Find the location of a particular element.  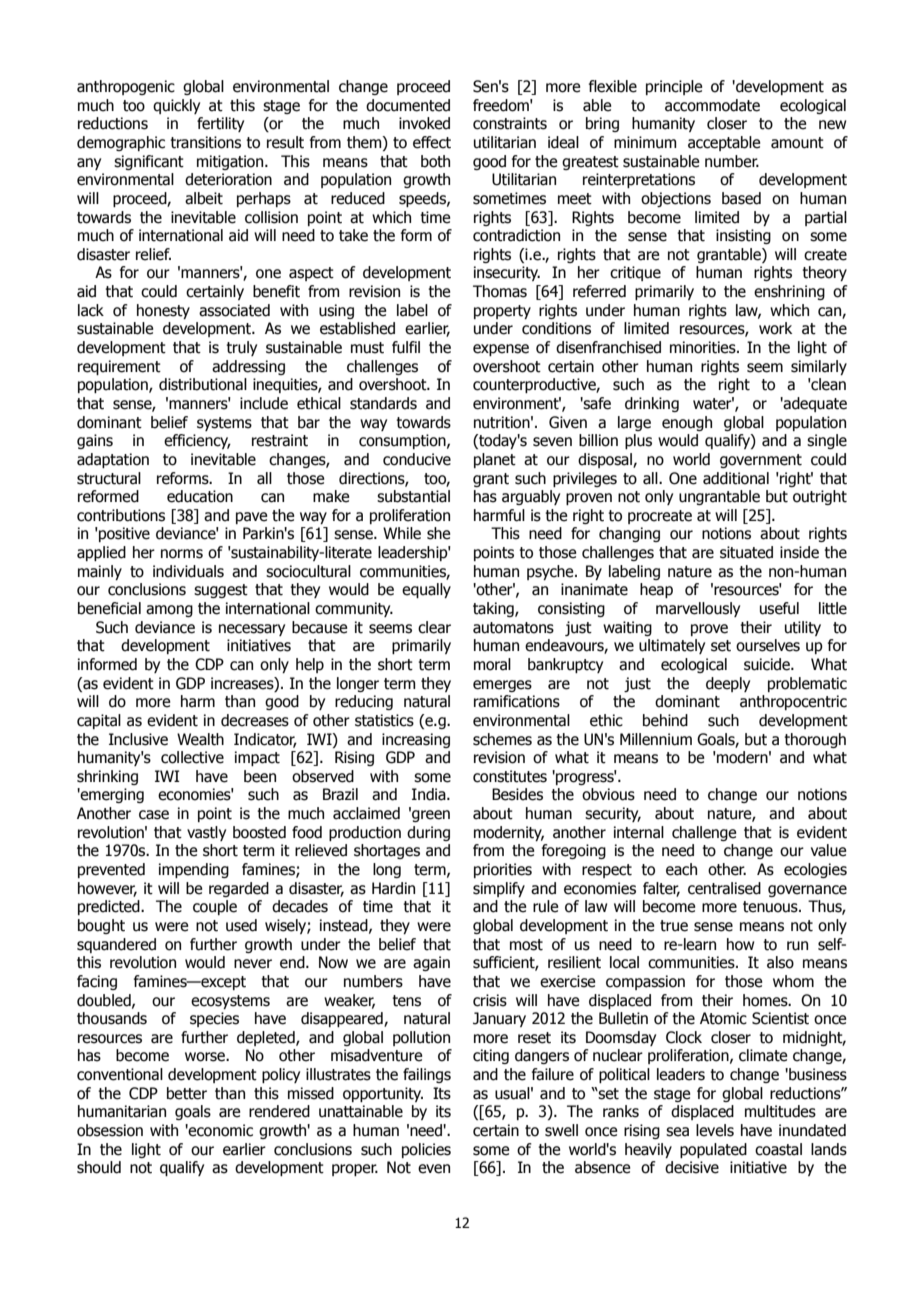

accommodate is located at coordinates (712, 105).
